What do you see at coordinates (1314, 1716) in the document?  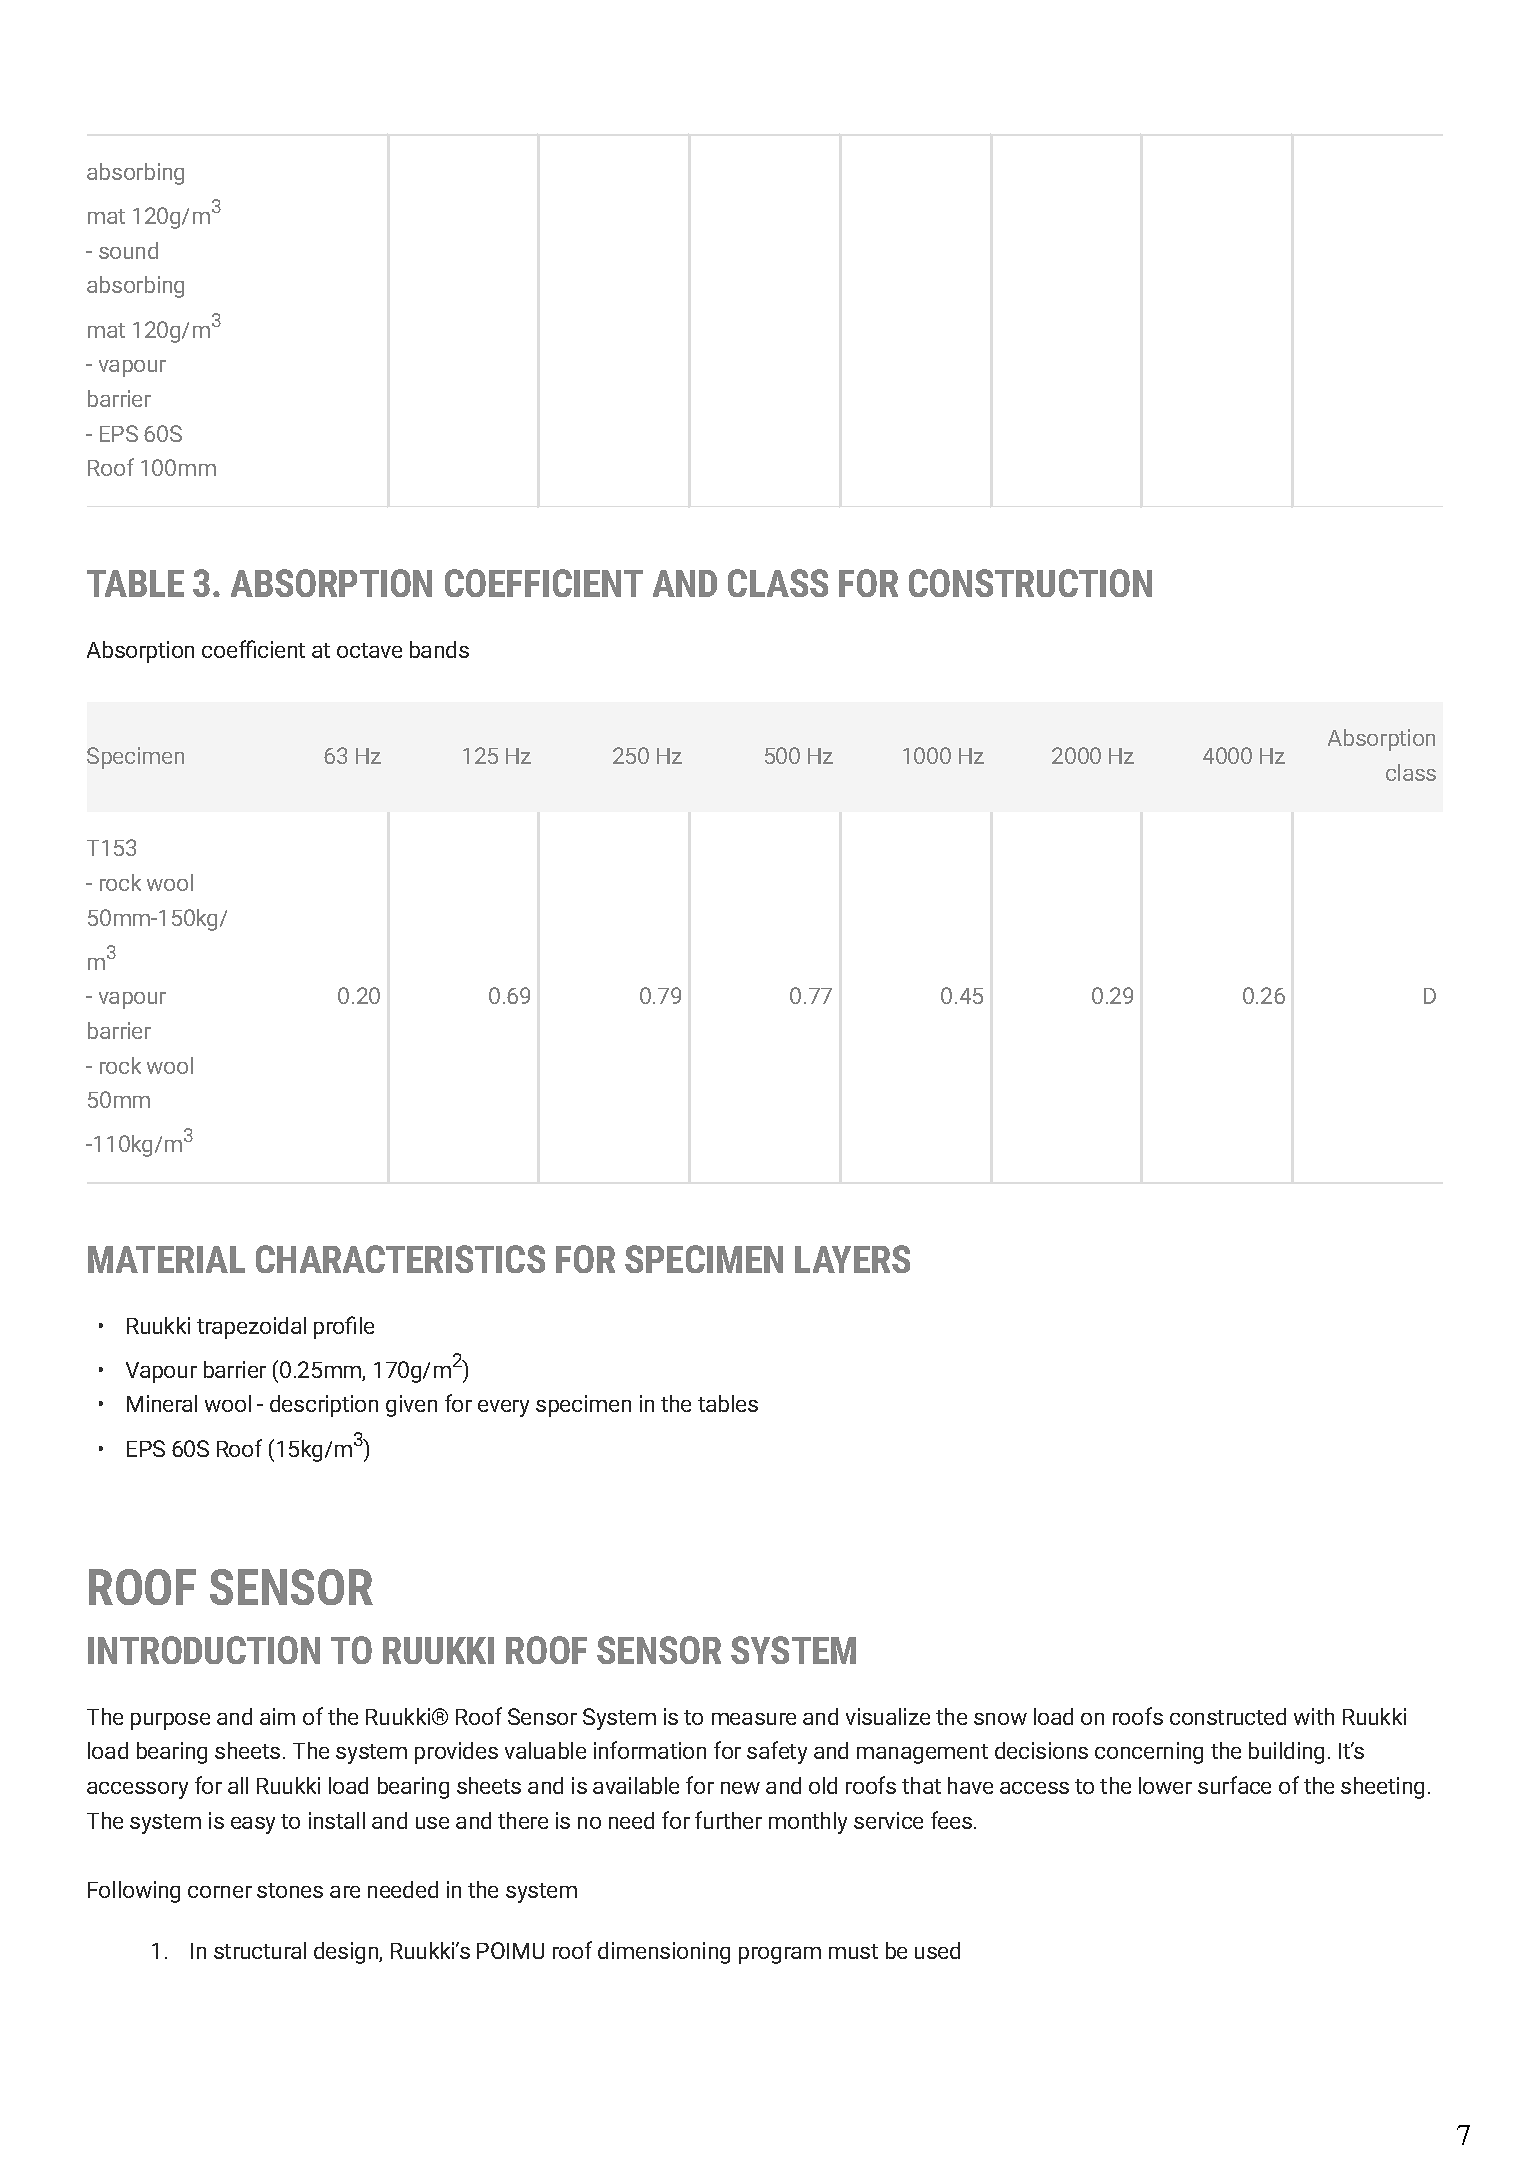 I see `with` at bounding box center [1314, 1716].
